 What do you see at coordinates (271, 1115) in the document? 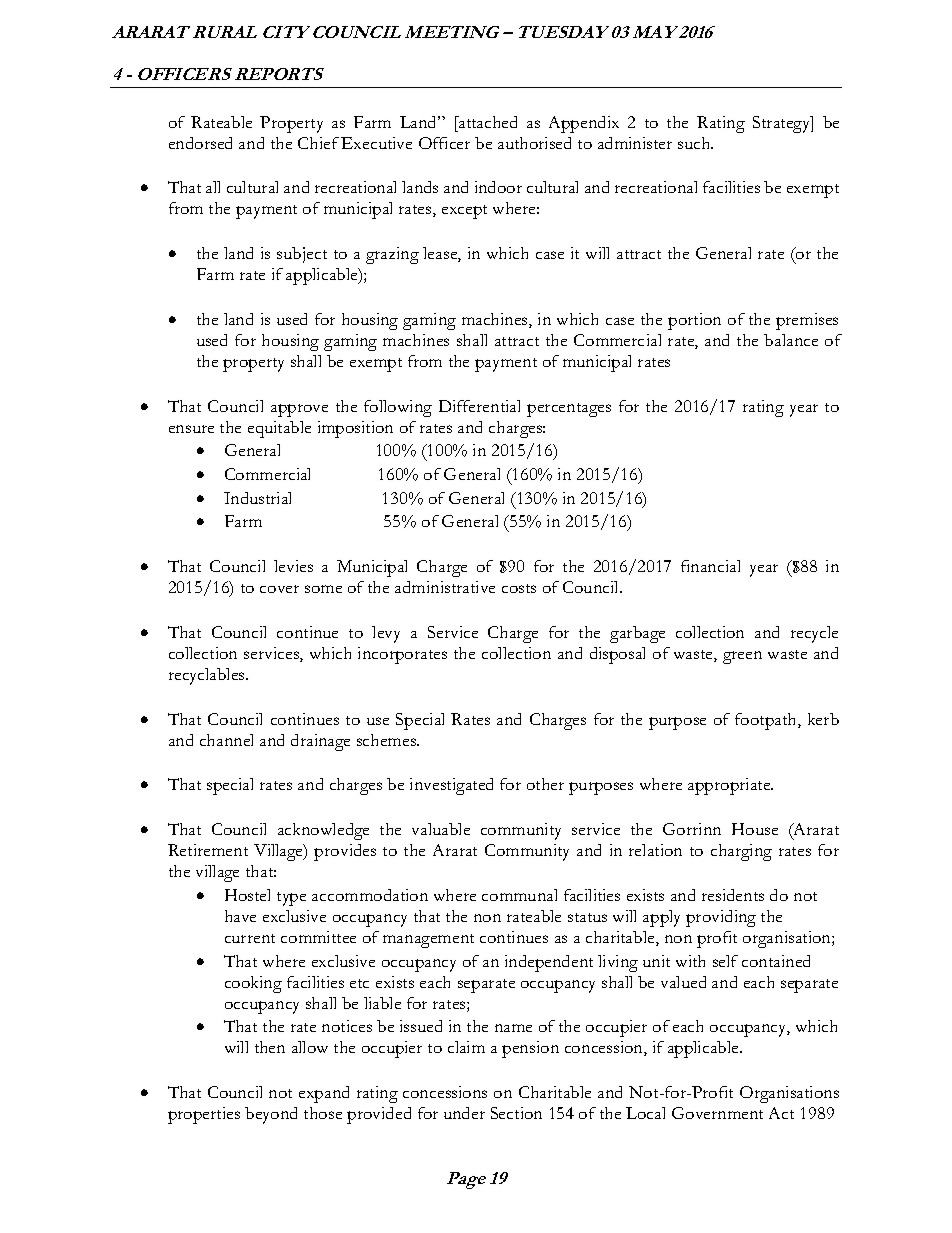
I see `beyond` at bounding box center [271, 1115].
